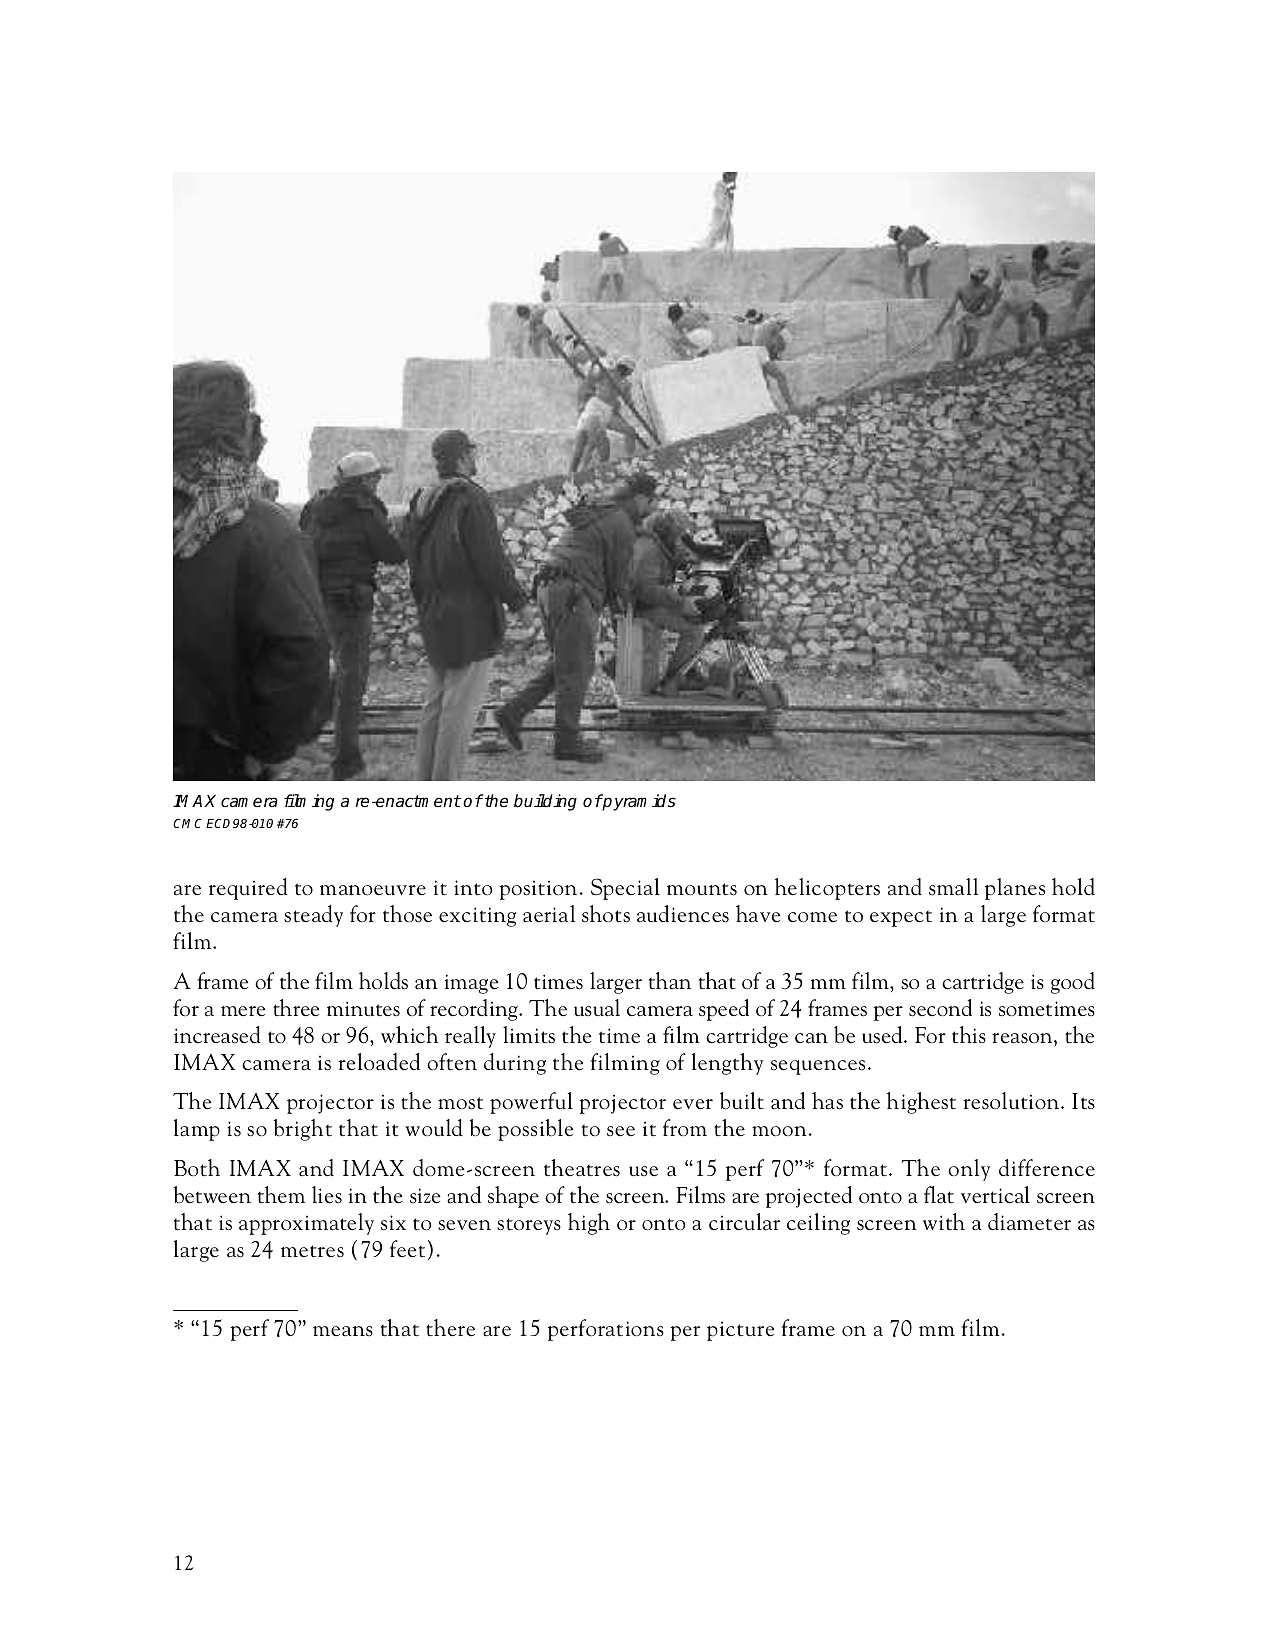 Image resolution: width=1271 pixels, height=1645 pixels. I want to click on usual, so click(597, 1008).
